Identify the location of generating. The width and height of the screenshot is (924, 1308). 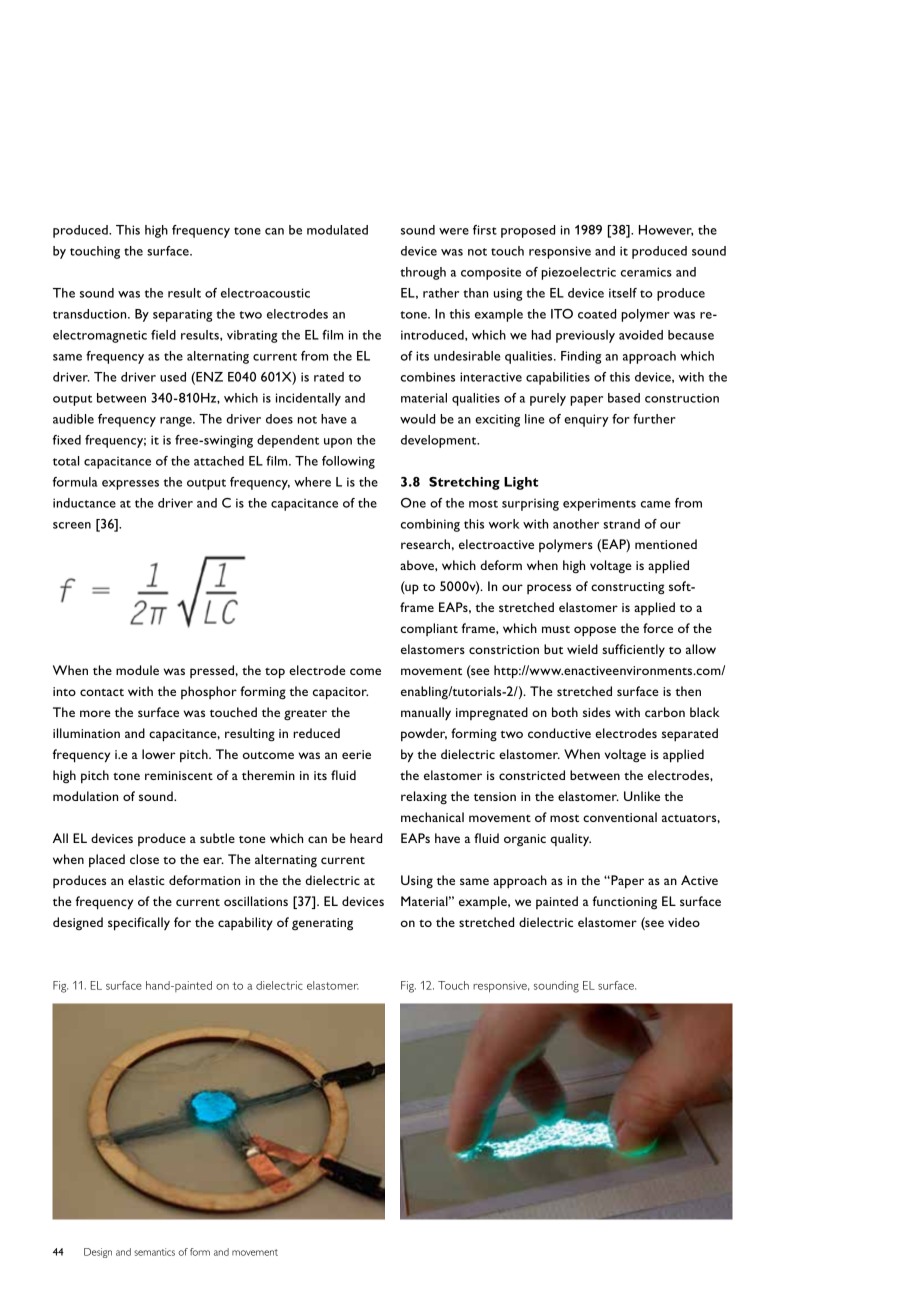
(322, 924).
